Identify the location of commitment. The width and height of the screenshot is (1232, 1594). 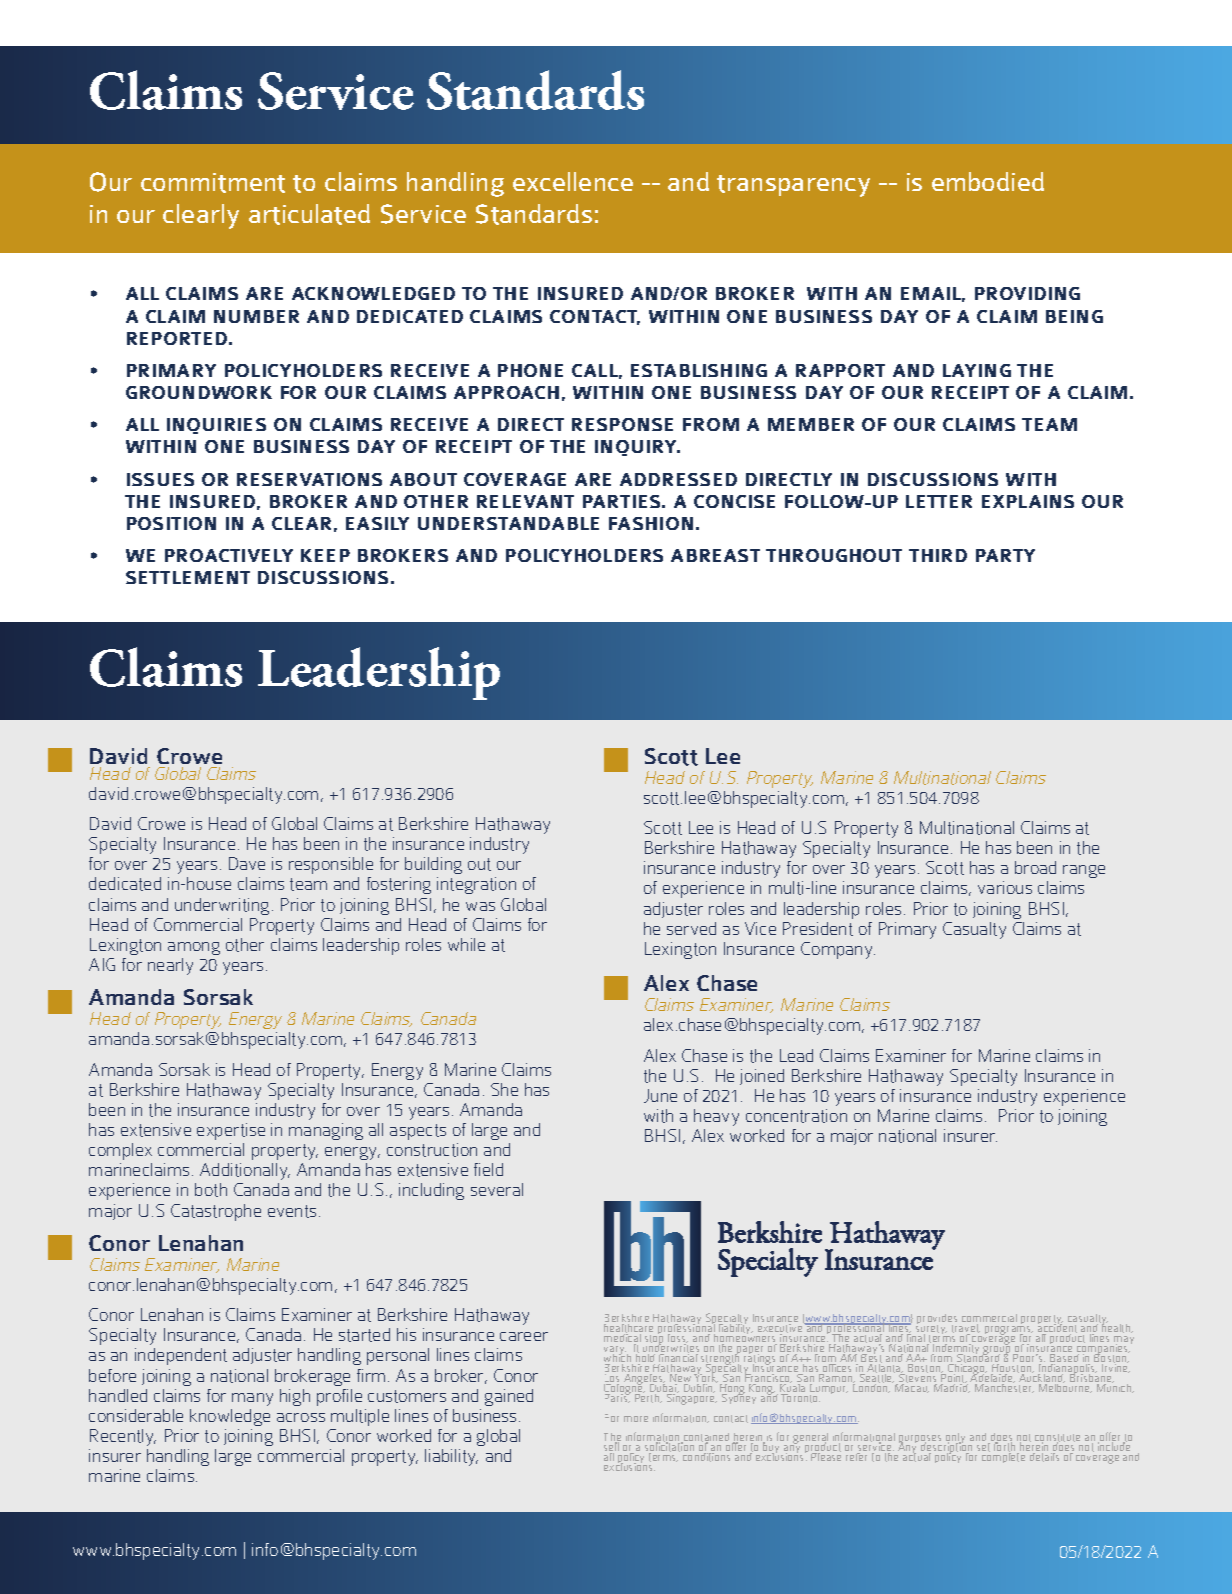
(213, 183).
